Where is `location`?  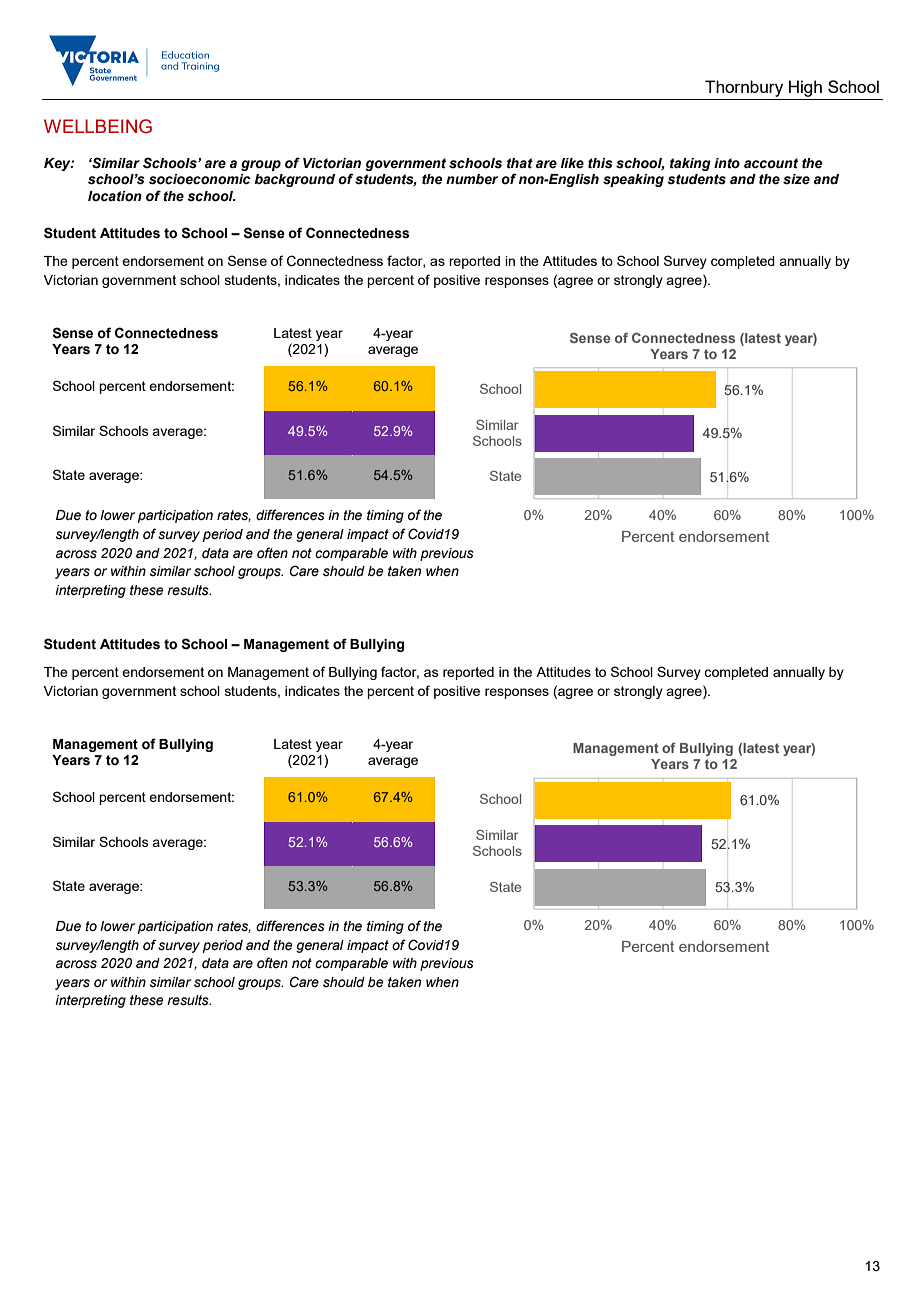
location is located at coordinates (115, 196).
